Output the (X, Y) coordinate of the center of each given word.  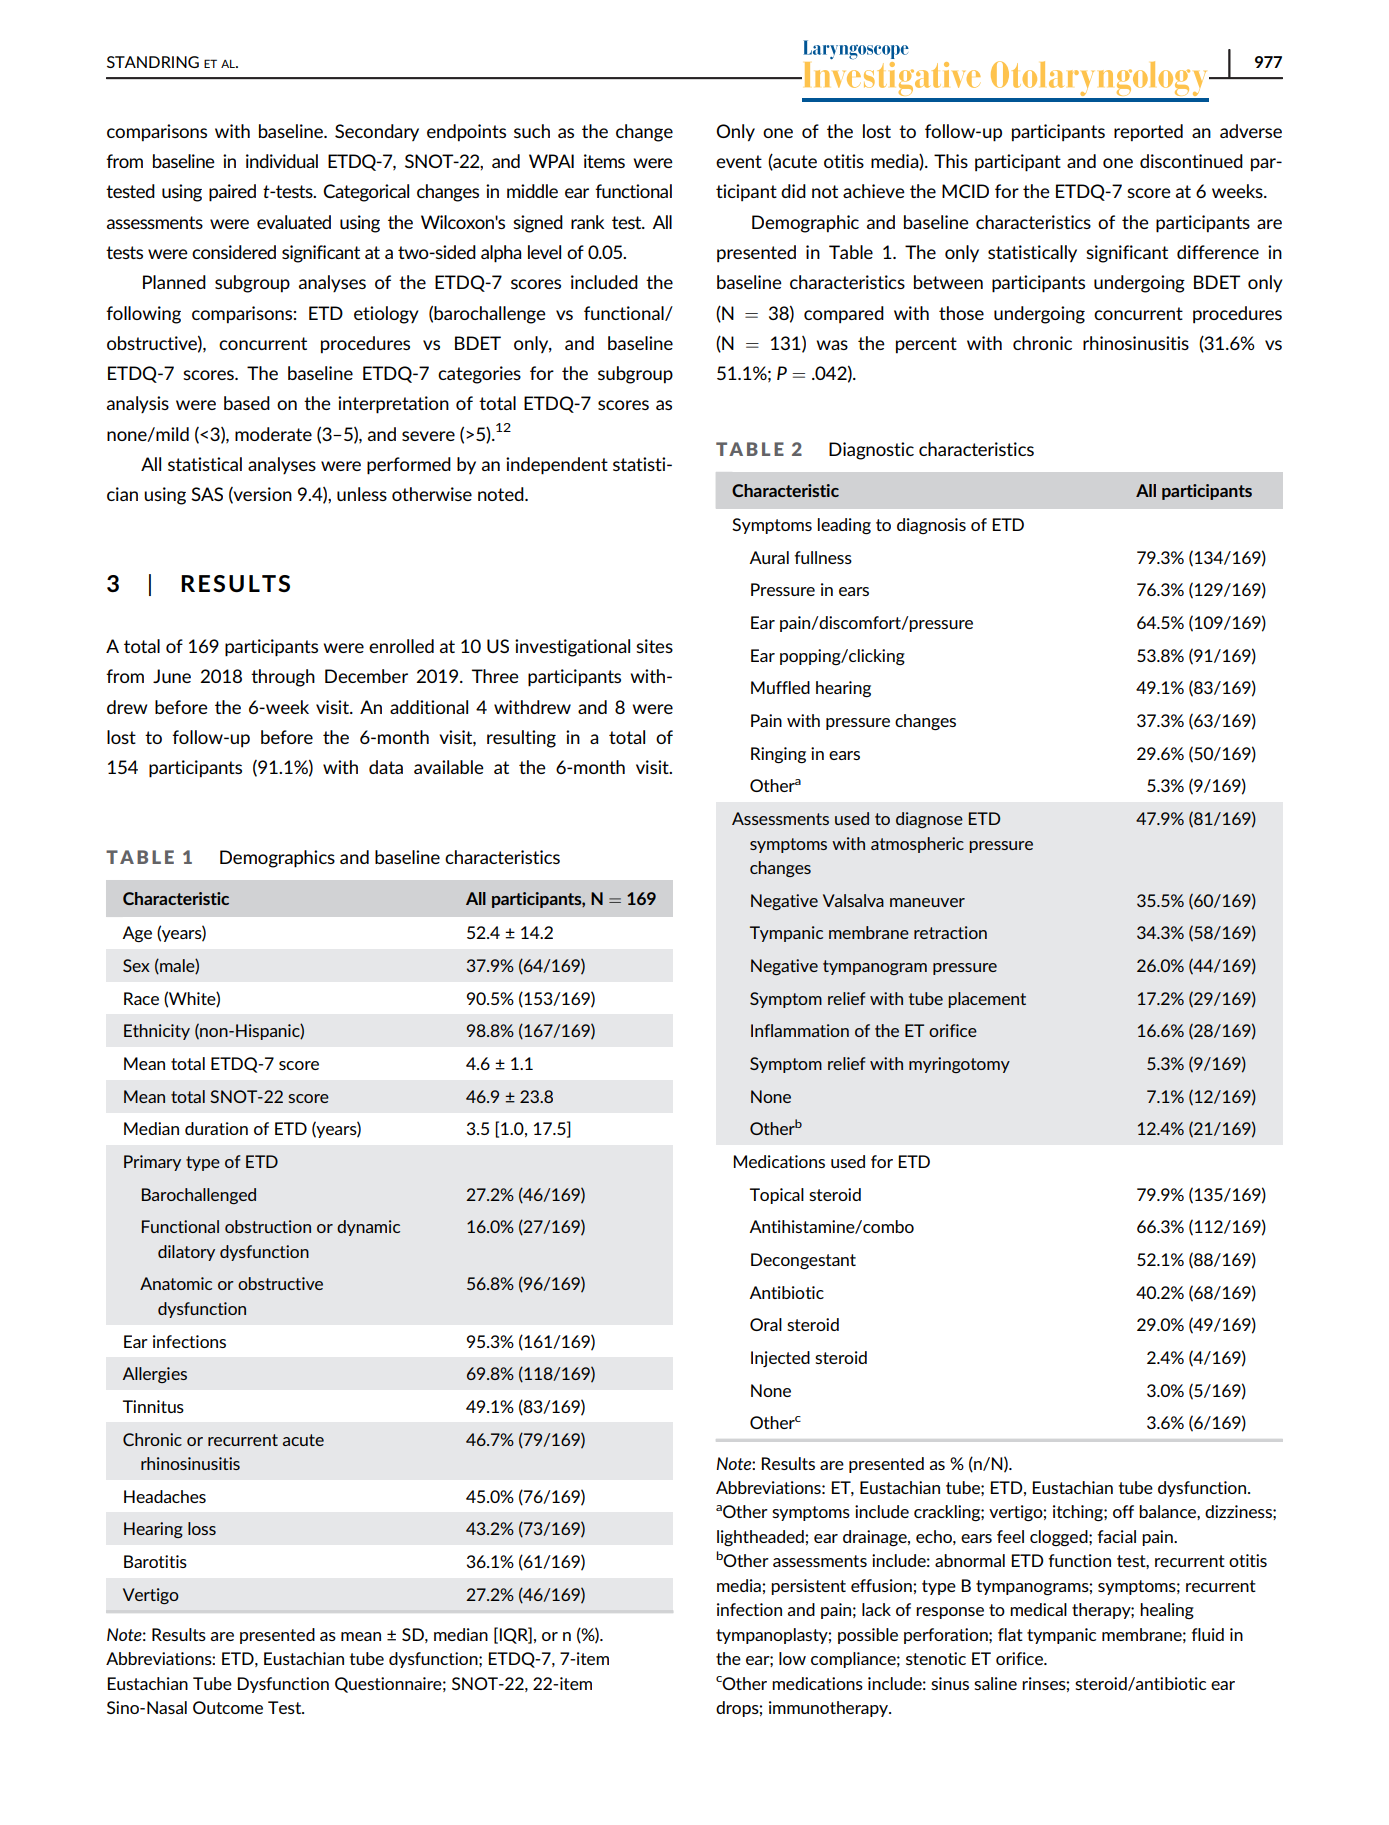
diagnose (929, 820)
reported (1148, 133)
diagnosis (931, 526)
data (386, 767)
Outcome (228, 1707)
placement (987, 1000)
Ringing (778, 755)
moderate (273, 434)
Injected (780, 1359)
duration (216, 1128)
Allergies (155, 1375)
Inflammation (800, 1030)
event (739, 161)
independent (557, 466)
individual (282, 161)
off (1123, 1511)
